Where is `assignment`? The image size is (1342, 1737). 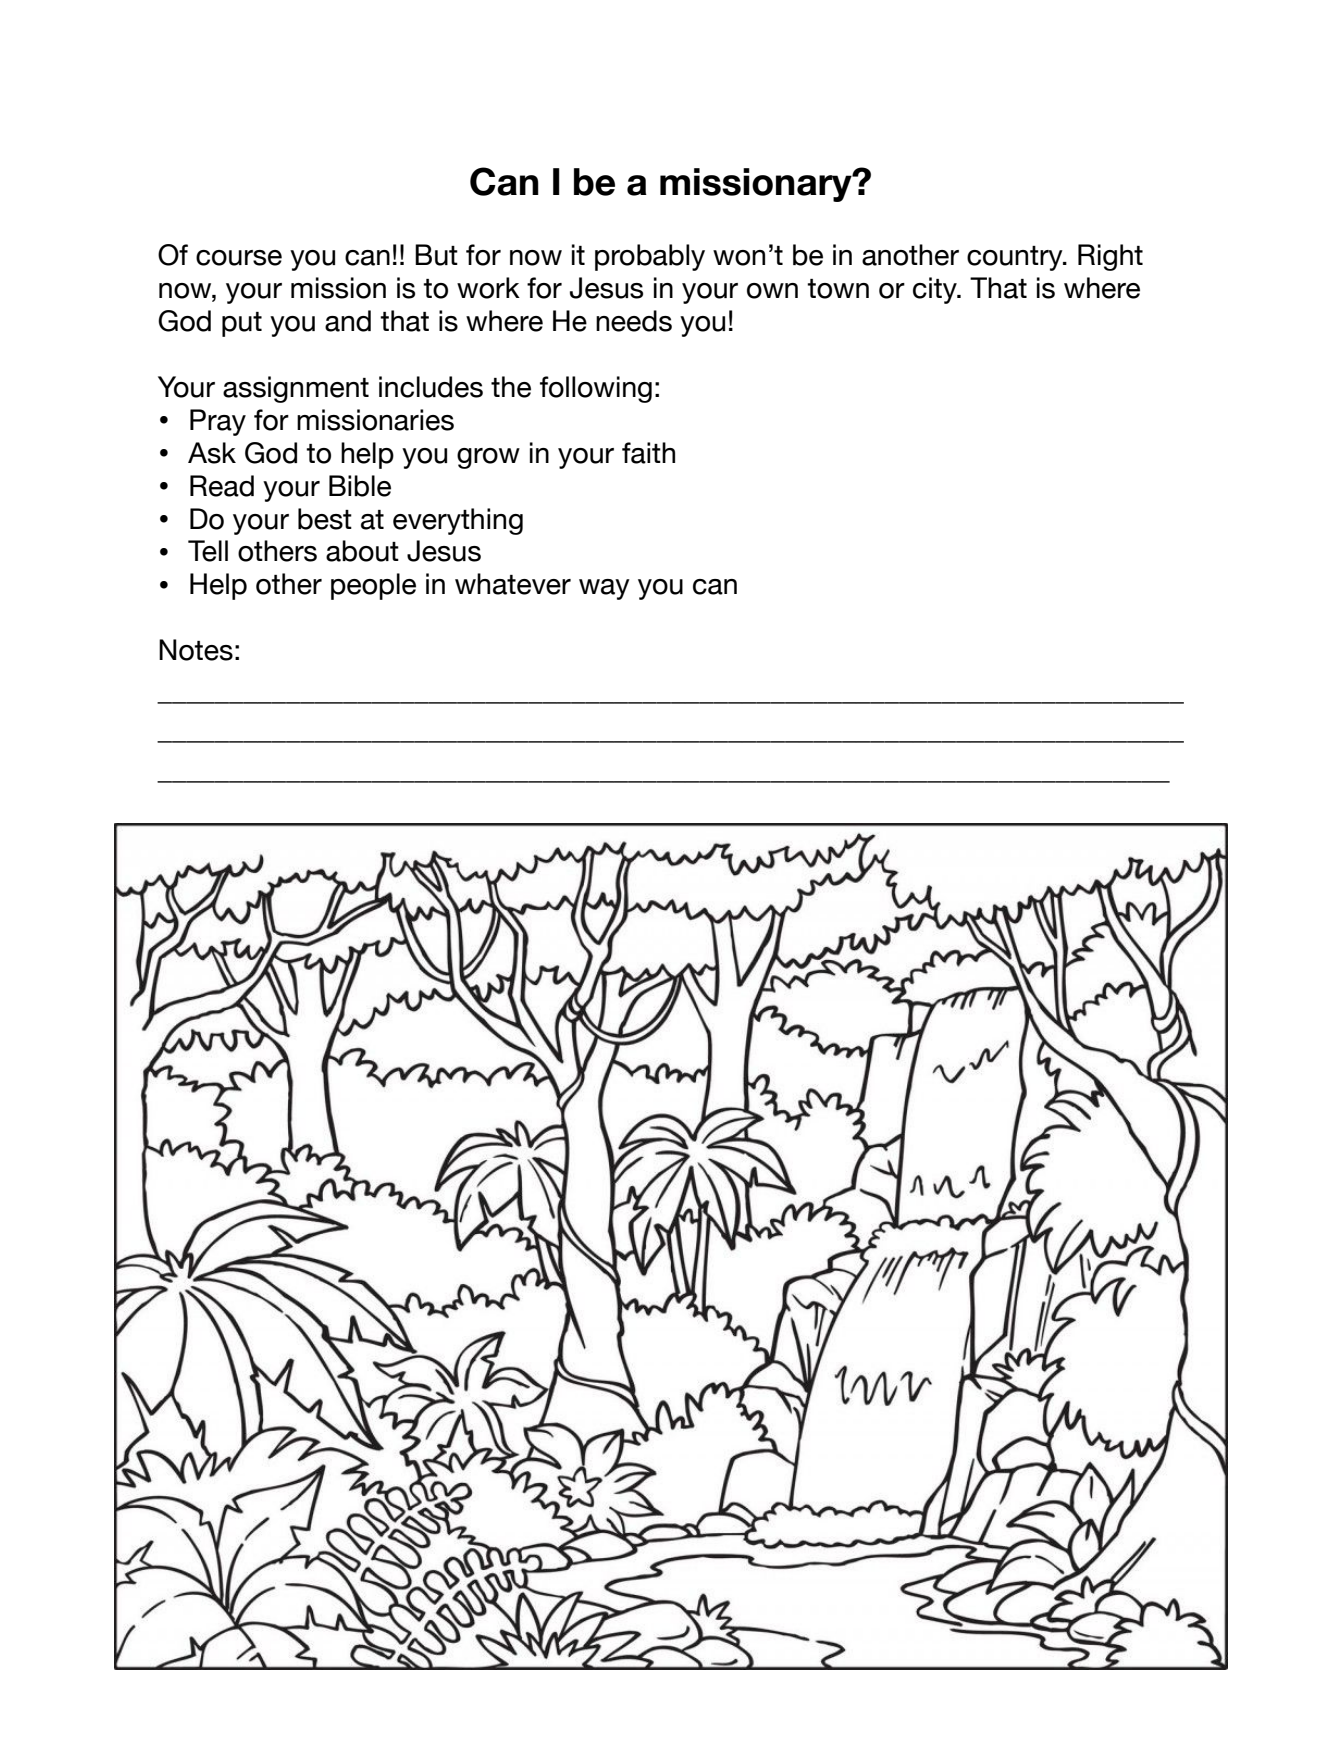
assignment is located at coordinates (296, 389).
